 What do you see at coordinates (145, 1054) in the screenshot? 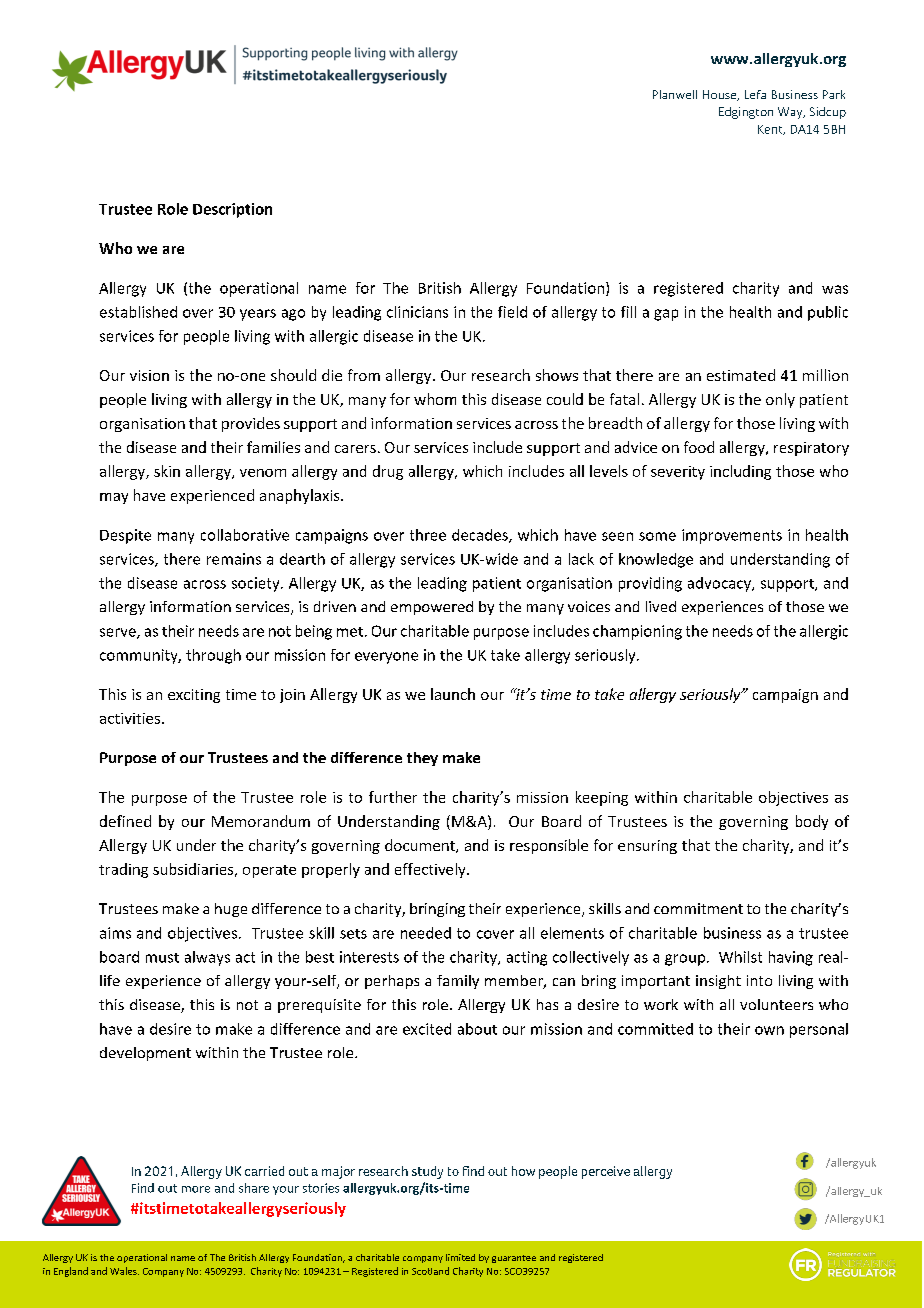
I see `development` at bounding box center [145, 1054].
